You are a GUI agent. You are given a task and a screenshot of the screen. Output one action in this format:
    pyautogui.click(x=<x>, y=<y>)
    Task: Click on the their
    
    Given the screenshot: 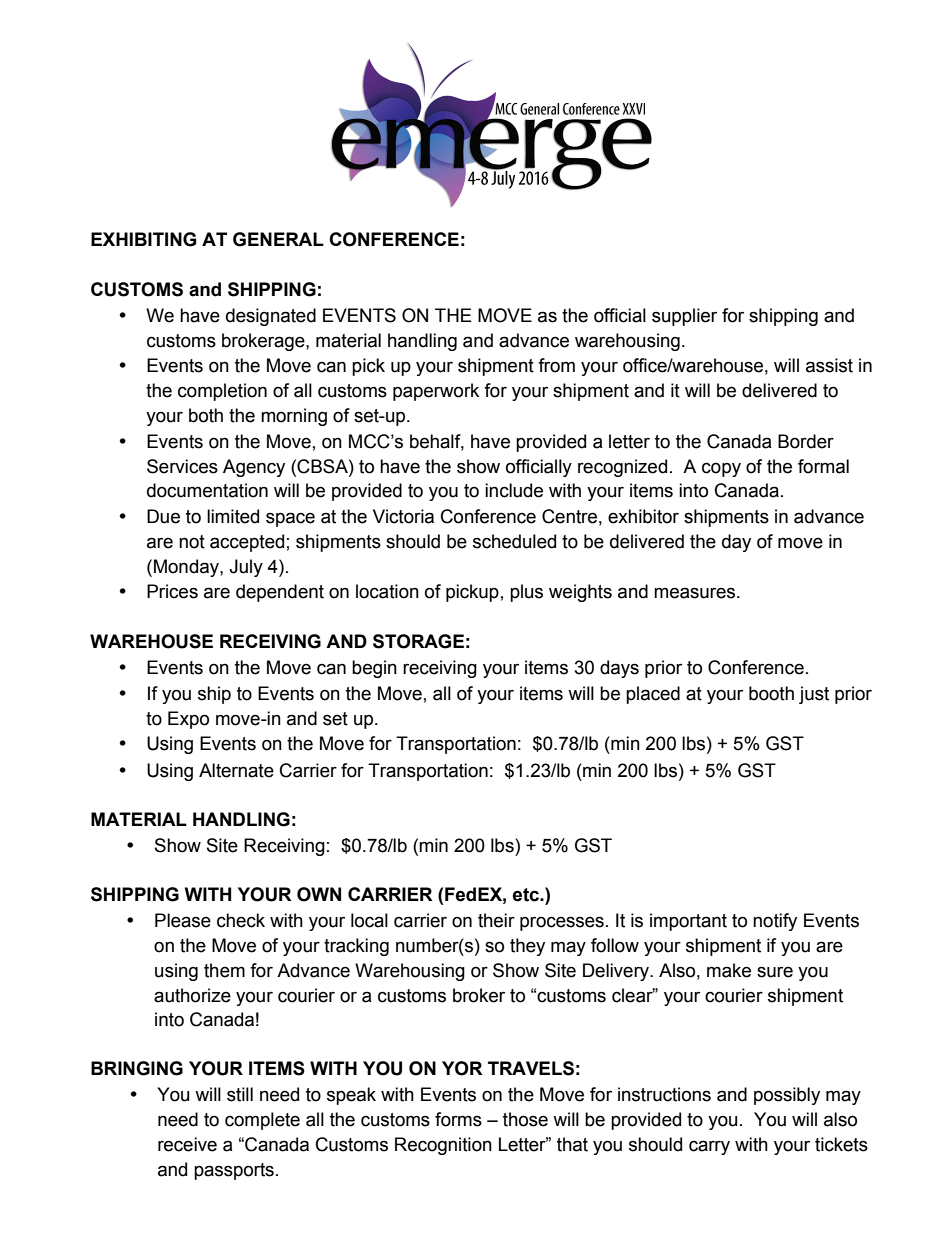 What is the action you would take?
    pyautogui.click(x=496, y=920)
